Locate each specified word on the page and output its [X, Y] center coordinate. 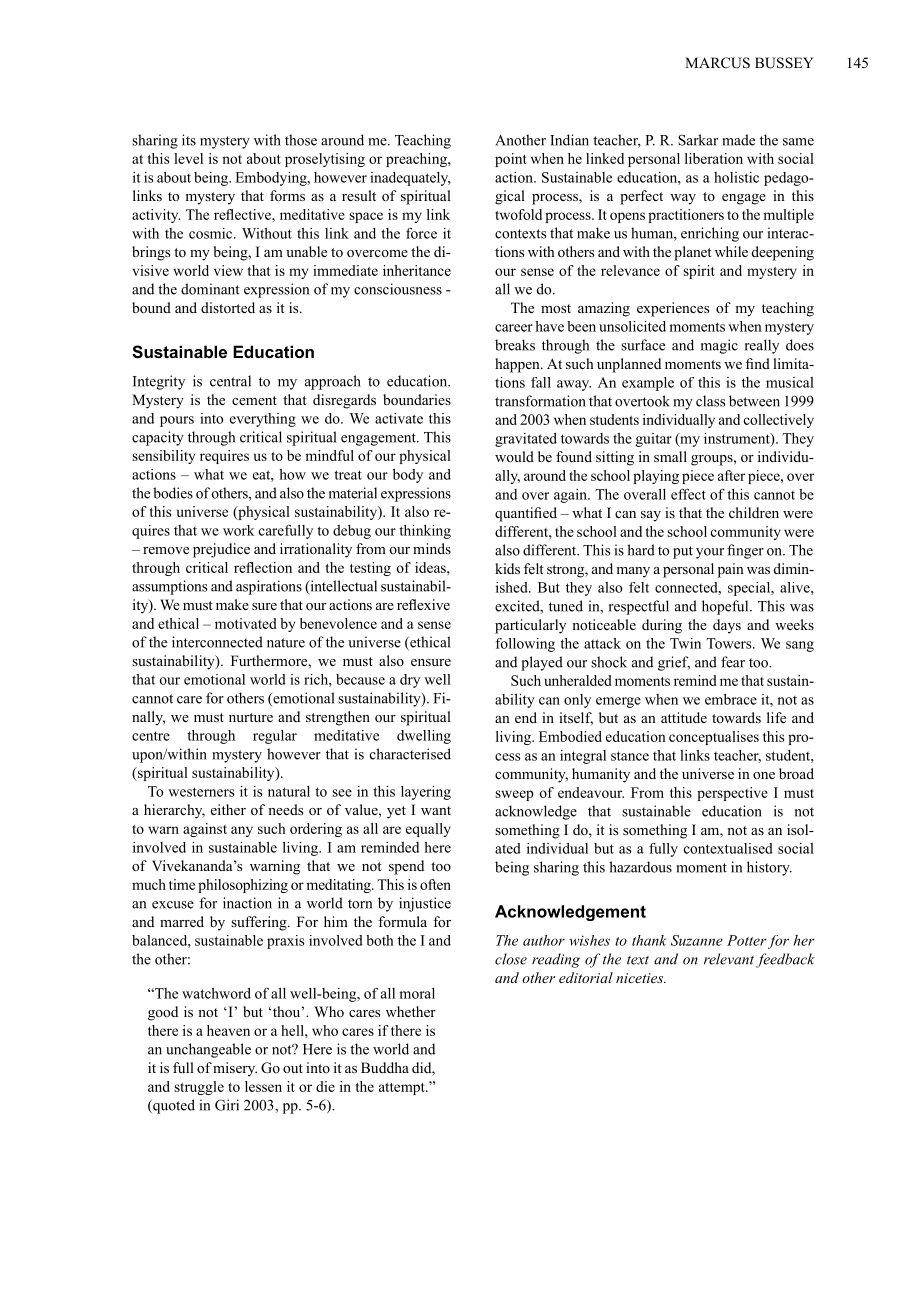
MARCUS [717, 63]
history [769, 868]
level [188, 158]
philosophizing [243, 886]
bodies [173, 493]
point [511, 160]
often [435, 884]
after [731, 475]
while [731, 251]
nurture [251, 717]
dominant [210, 289]
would [514, 456]
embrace [731, 699]
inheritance [417, 270]
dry [410, 681]
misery [235, 1069]
